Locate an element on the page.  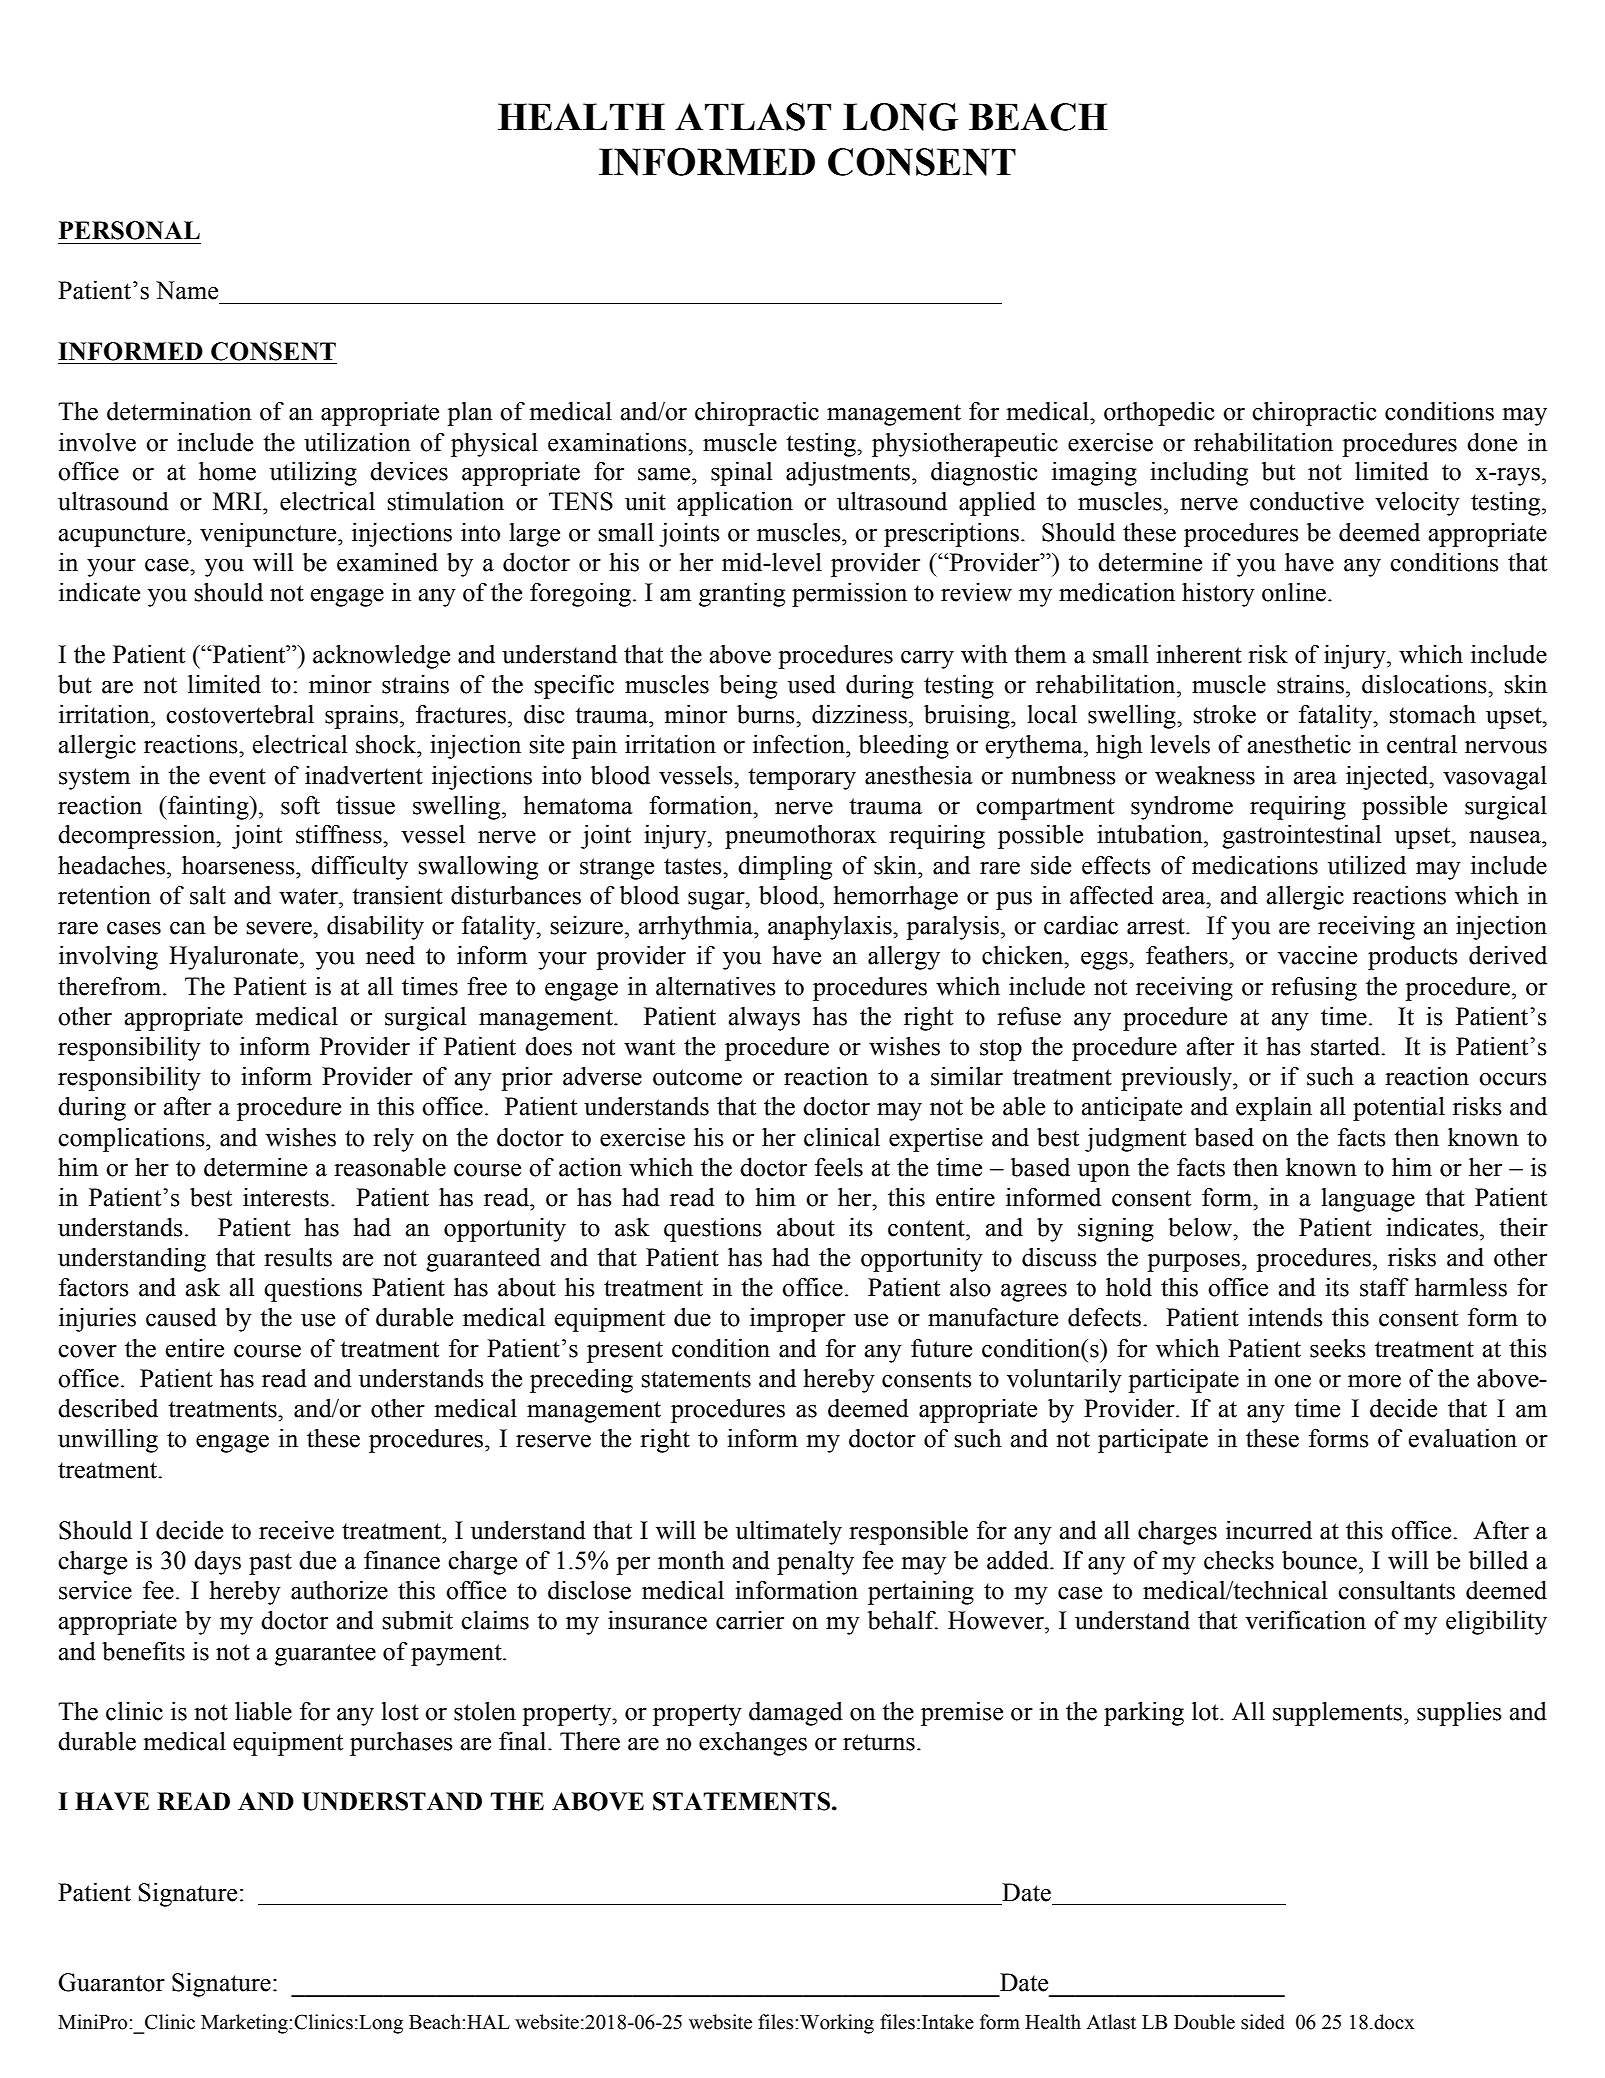
Name is located at coordinates (187, 290).
